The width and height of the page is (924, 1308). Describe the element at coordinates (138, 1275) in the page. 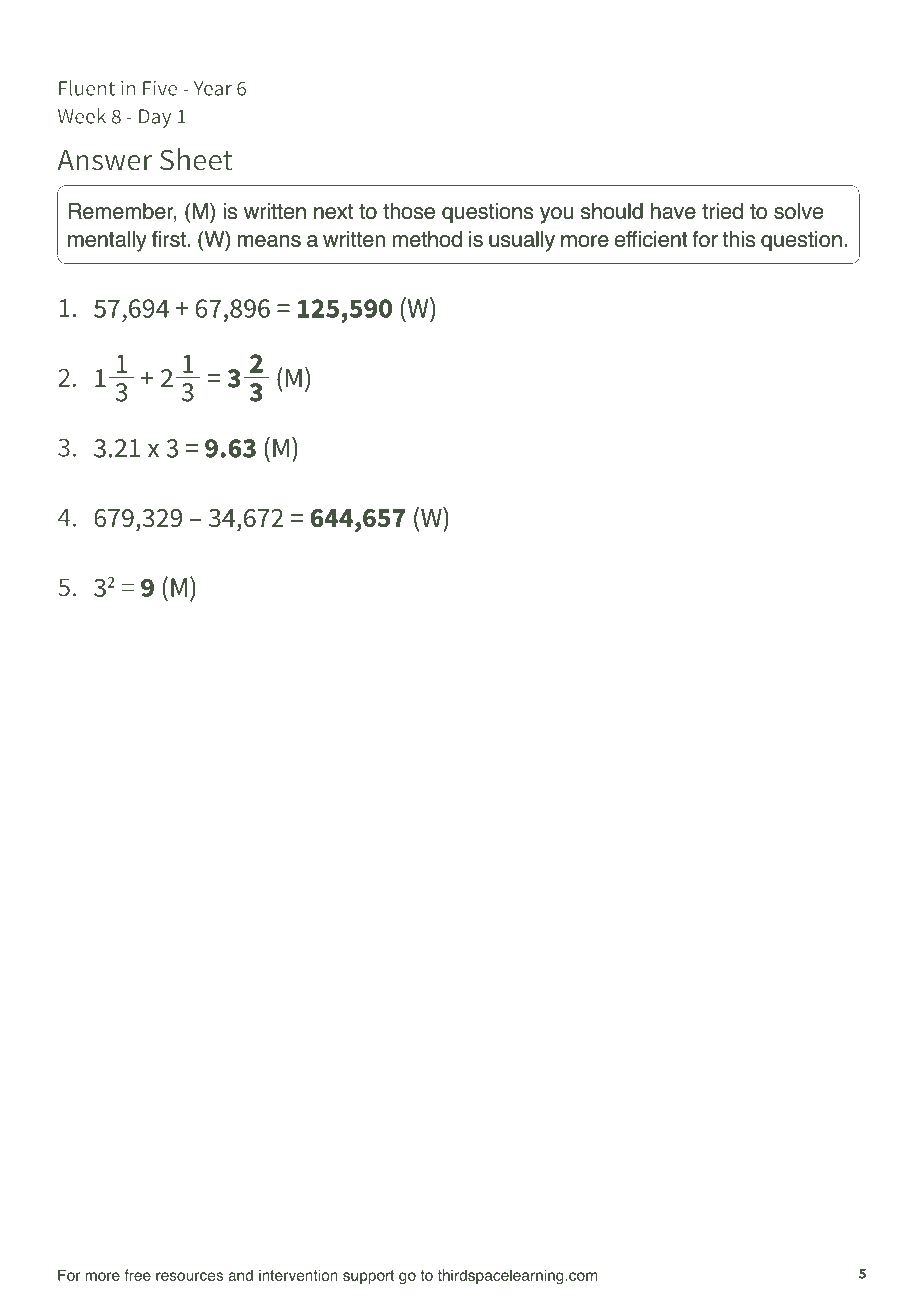

I see `free` at that location.
